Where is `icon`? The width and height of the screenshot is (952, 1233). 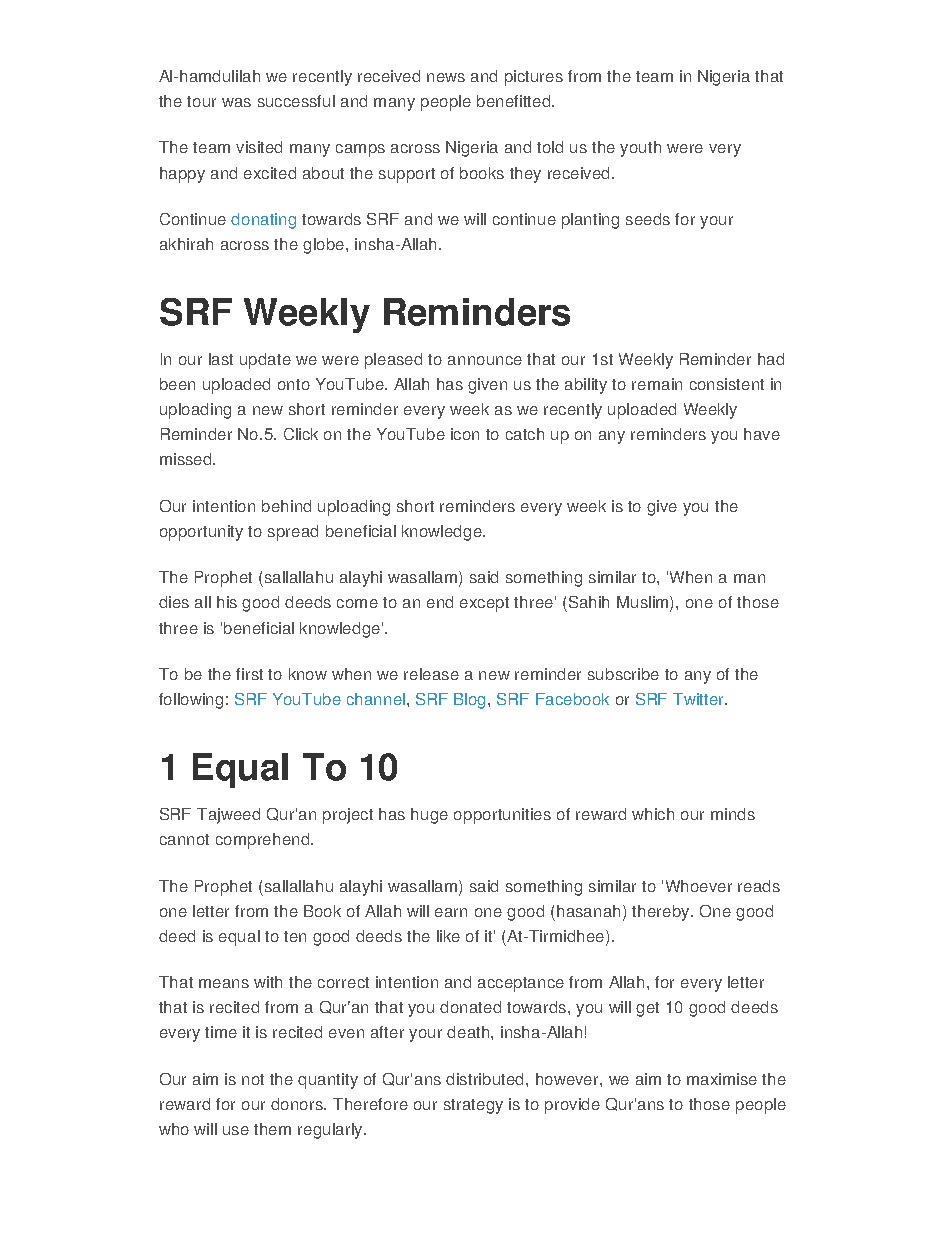
icon is located at coordinates (465, 434).
